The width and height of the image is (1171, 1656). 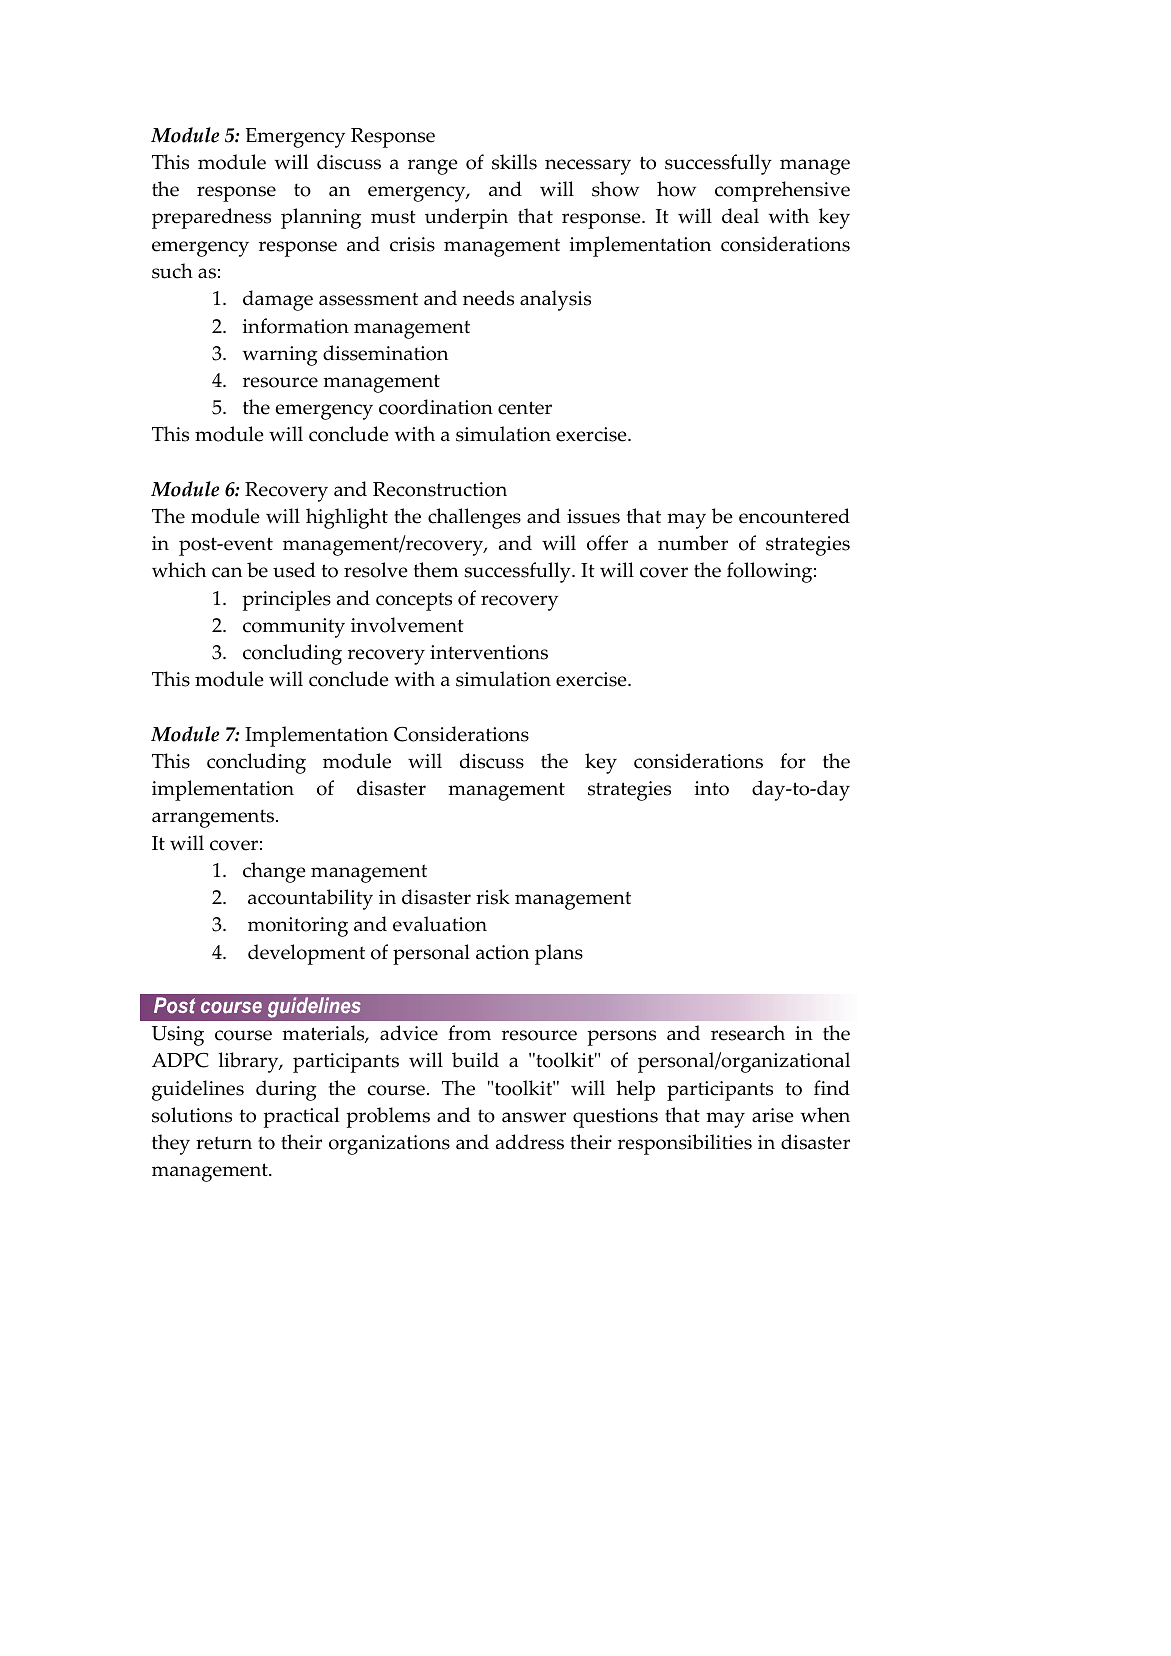 I want to click on into, so click(x=712, y=788).
